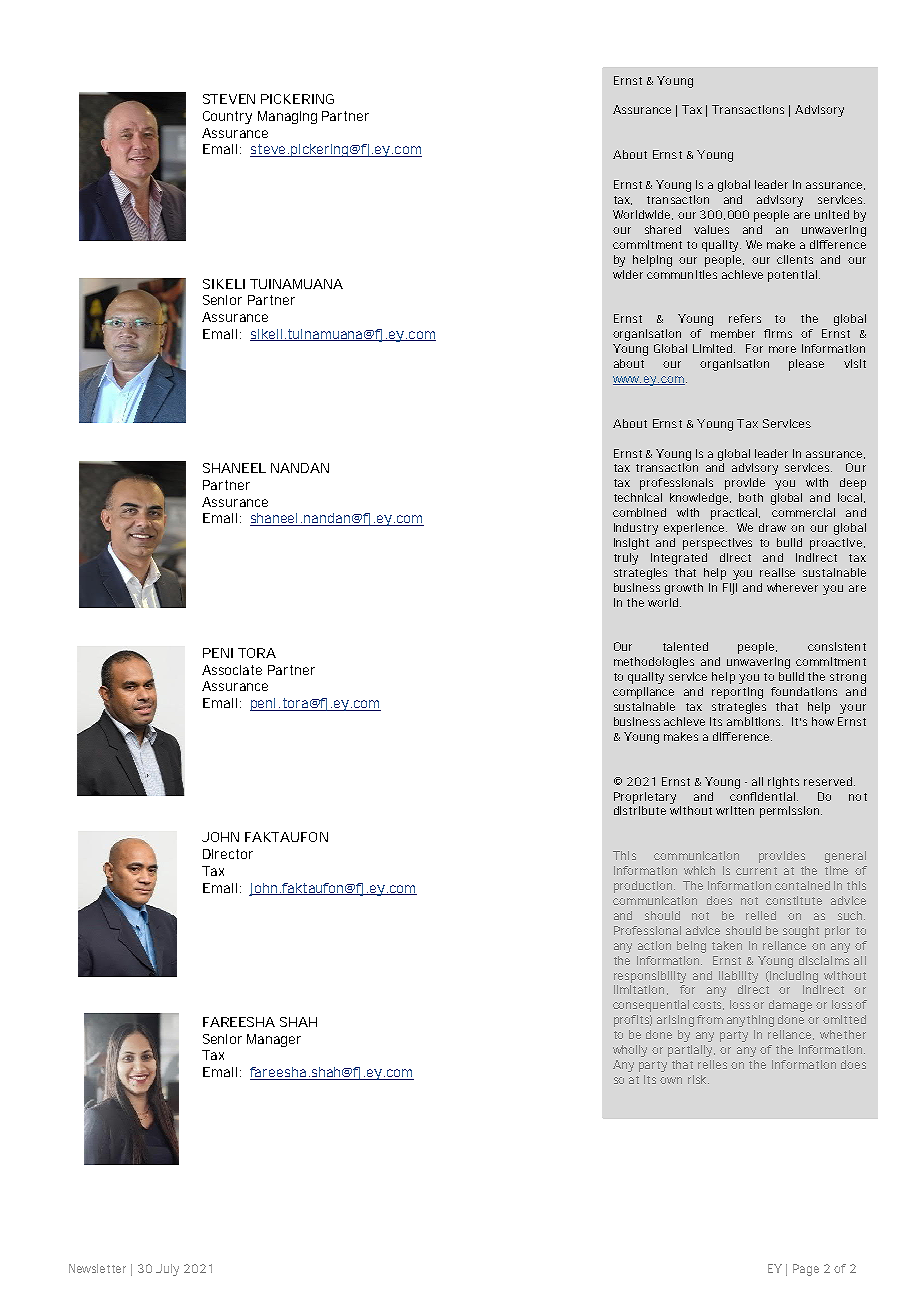  Describe the element at coordinates (806, 1270) in the screenshot. I see `Page` at that location.
